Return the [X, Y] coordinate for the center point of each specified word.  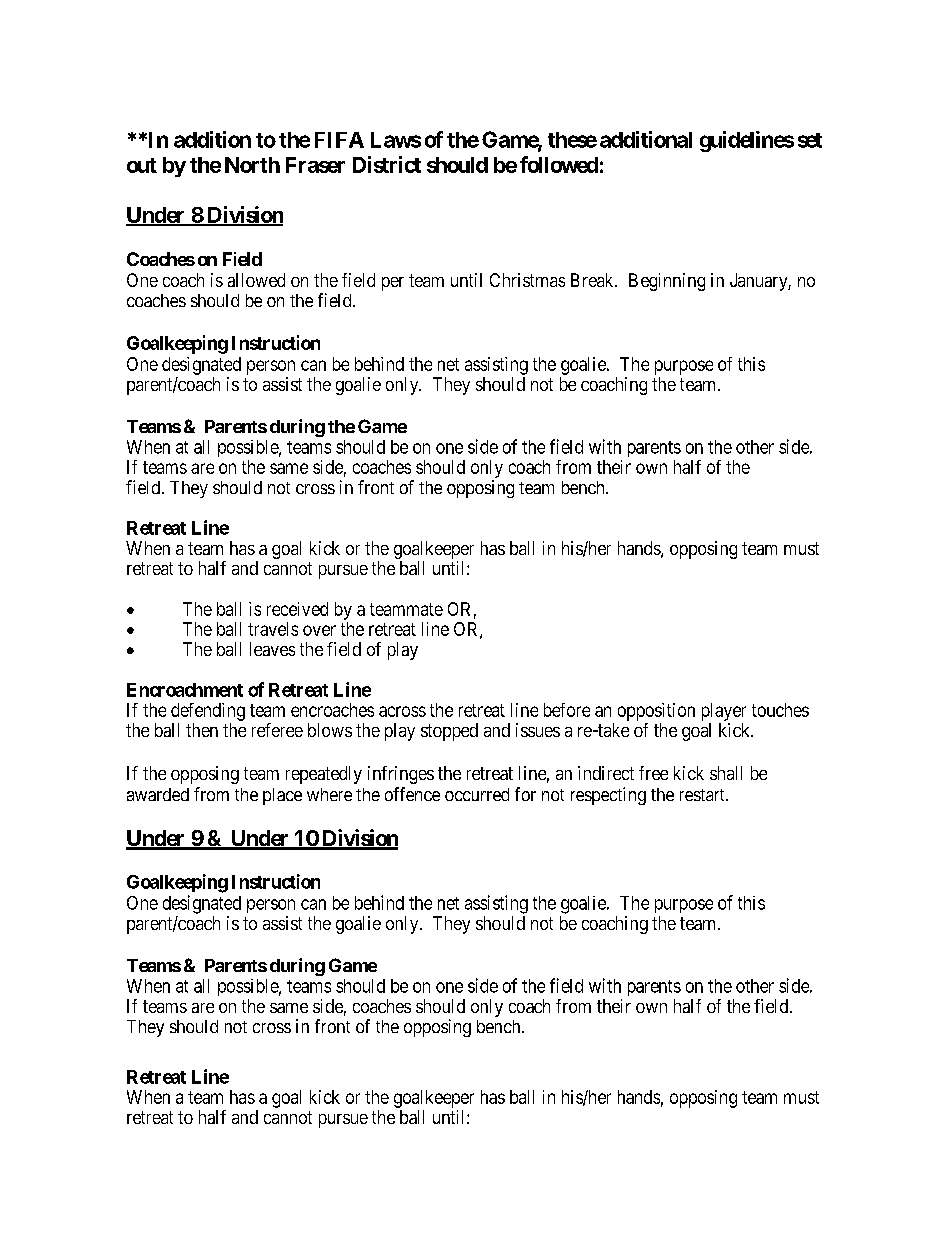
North [252, 165]
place [282, 796]
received [297, 609]
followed [559, 164]
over [319, 630]
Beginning [667, 282]
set [810, 140]
